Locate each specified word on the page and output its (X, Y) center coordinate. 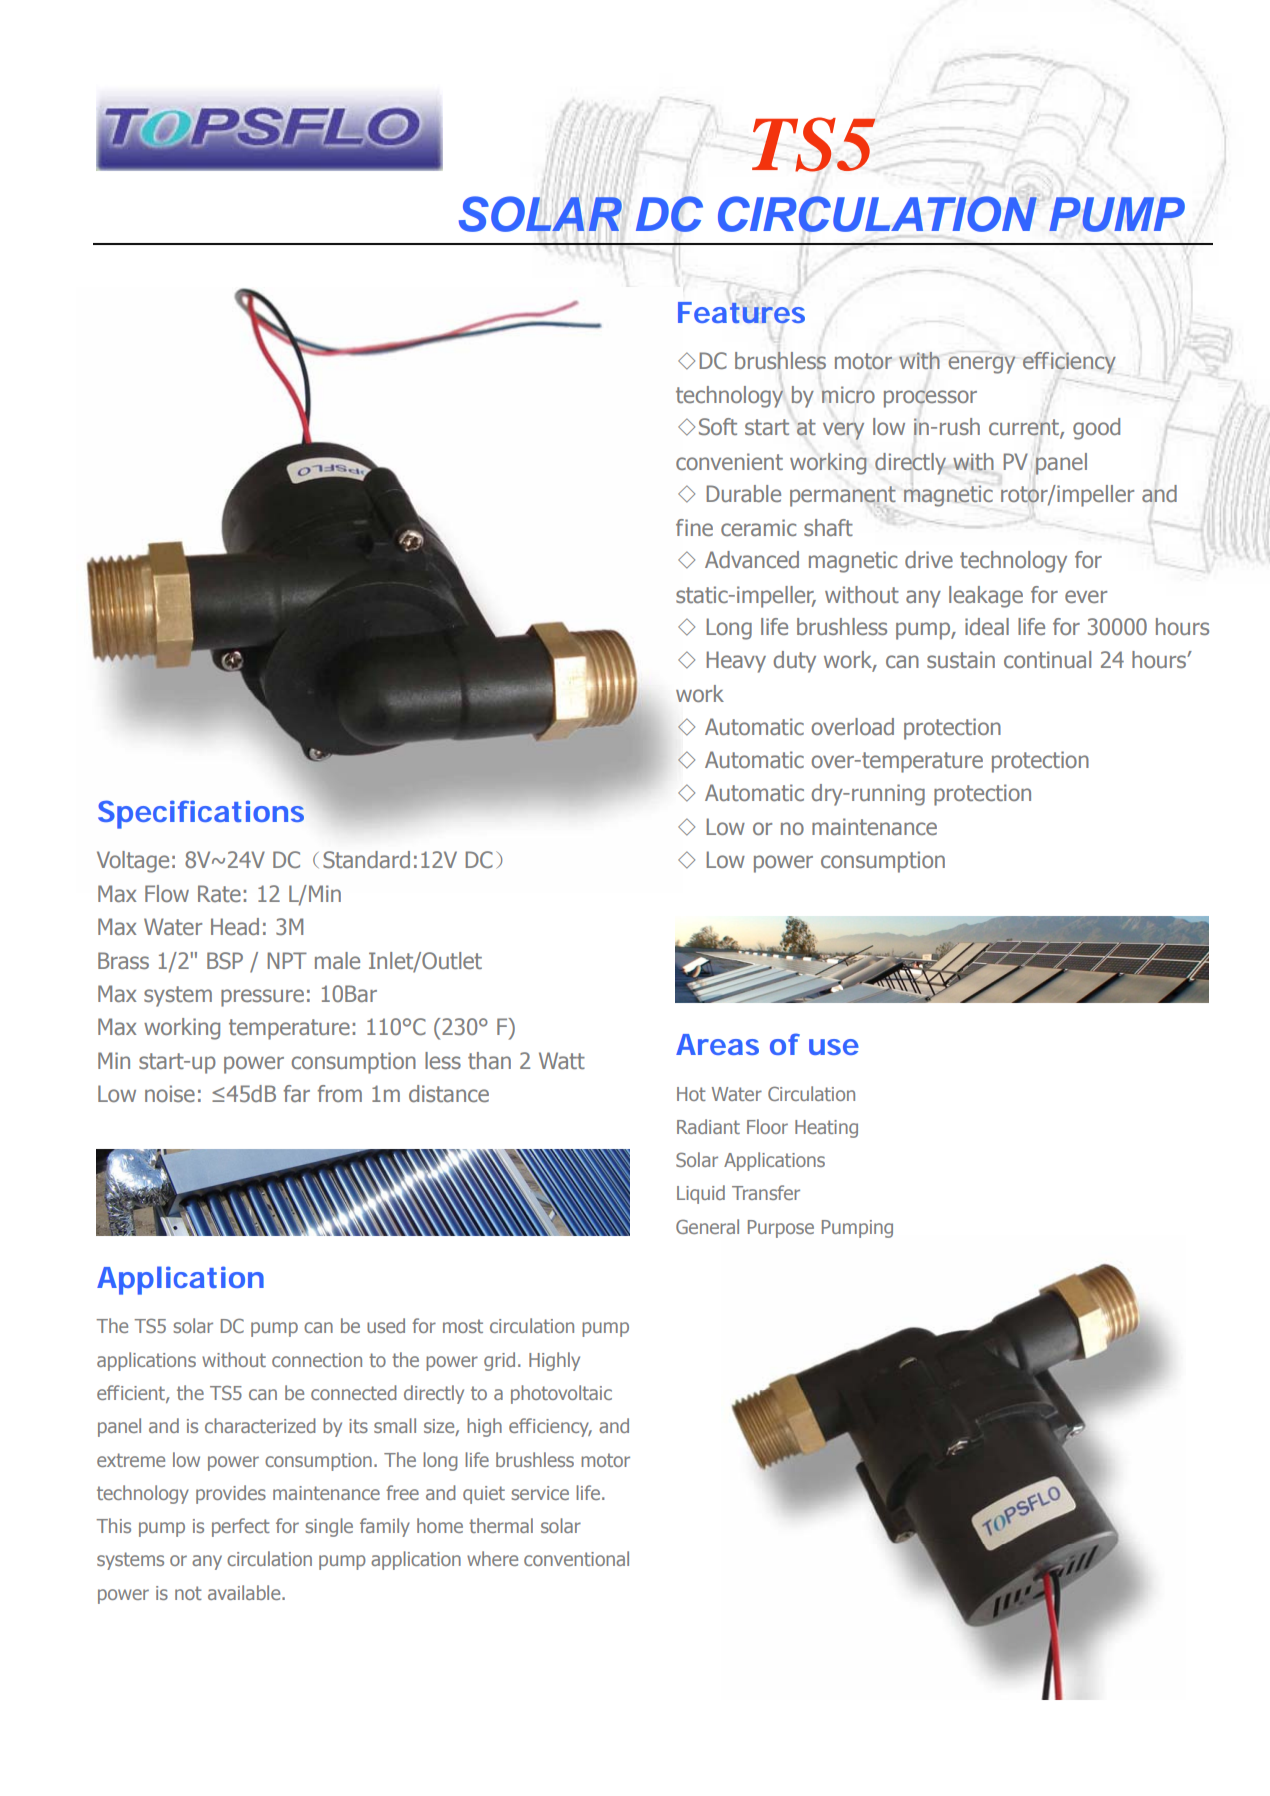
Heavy (736, 662)
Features (741, 312)
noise (170, 1093)
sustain (961, 659)
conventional (576, 1558)
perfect (241, 1527)
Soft (718, 426)
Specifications (201, 814)
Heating (826, 1129)
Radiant (708, 1126)
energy (982, 365)
